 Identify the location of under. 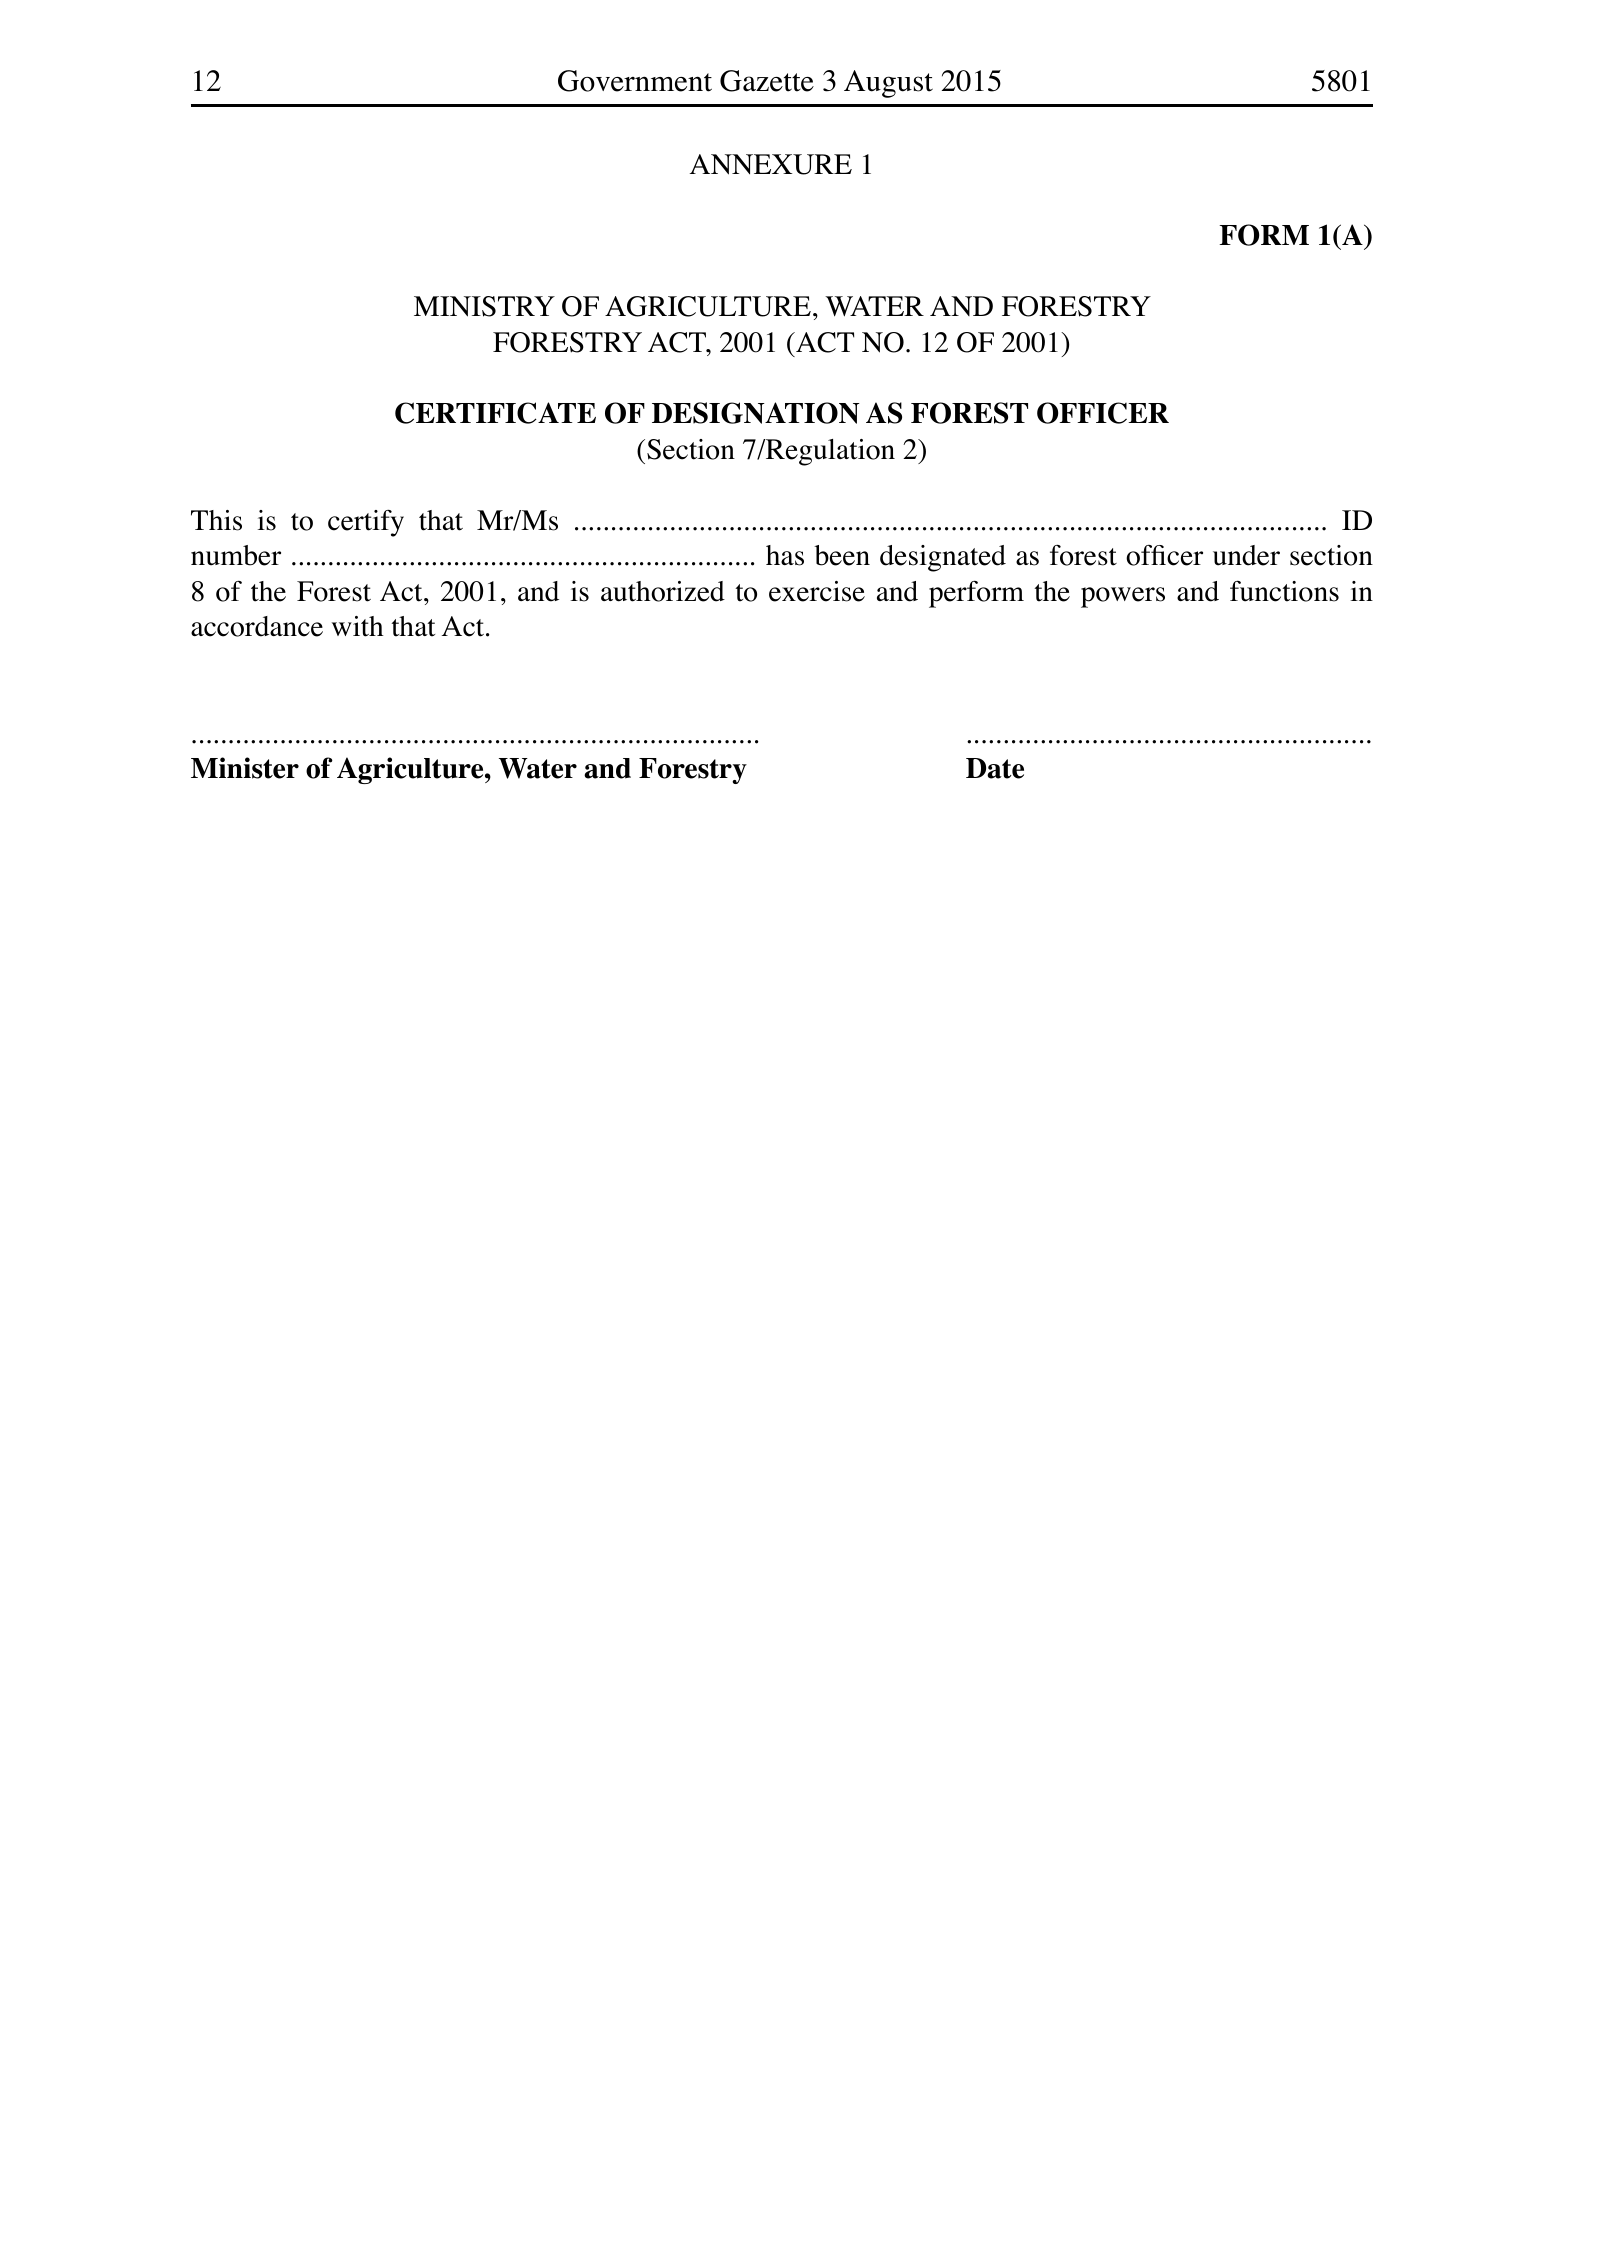
(1246, 555).
